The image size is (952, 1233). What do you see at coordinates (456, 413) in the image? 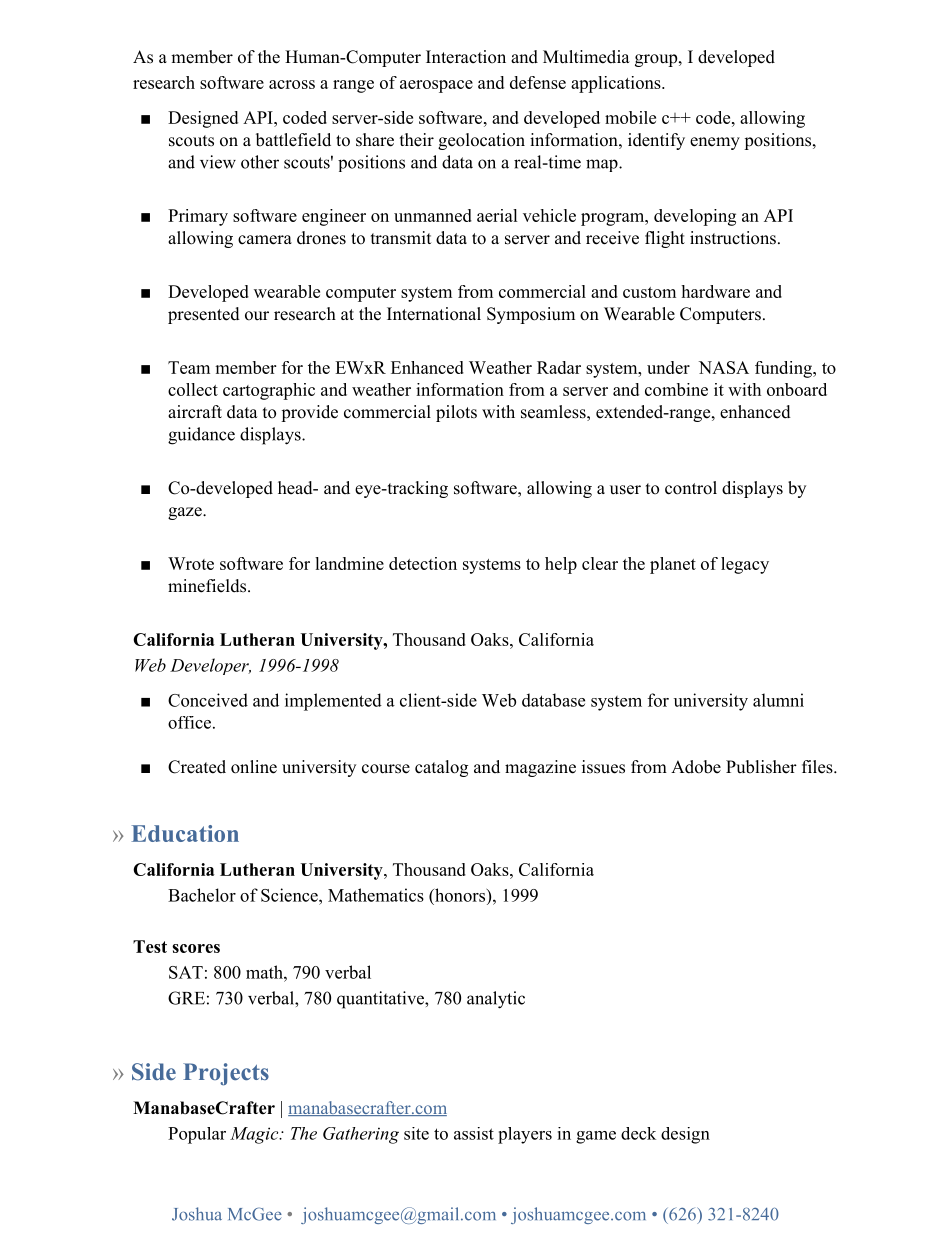
I see `pilots` at bounding box center [456, 413].
